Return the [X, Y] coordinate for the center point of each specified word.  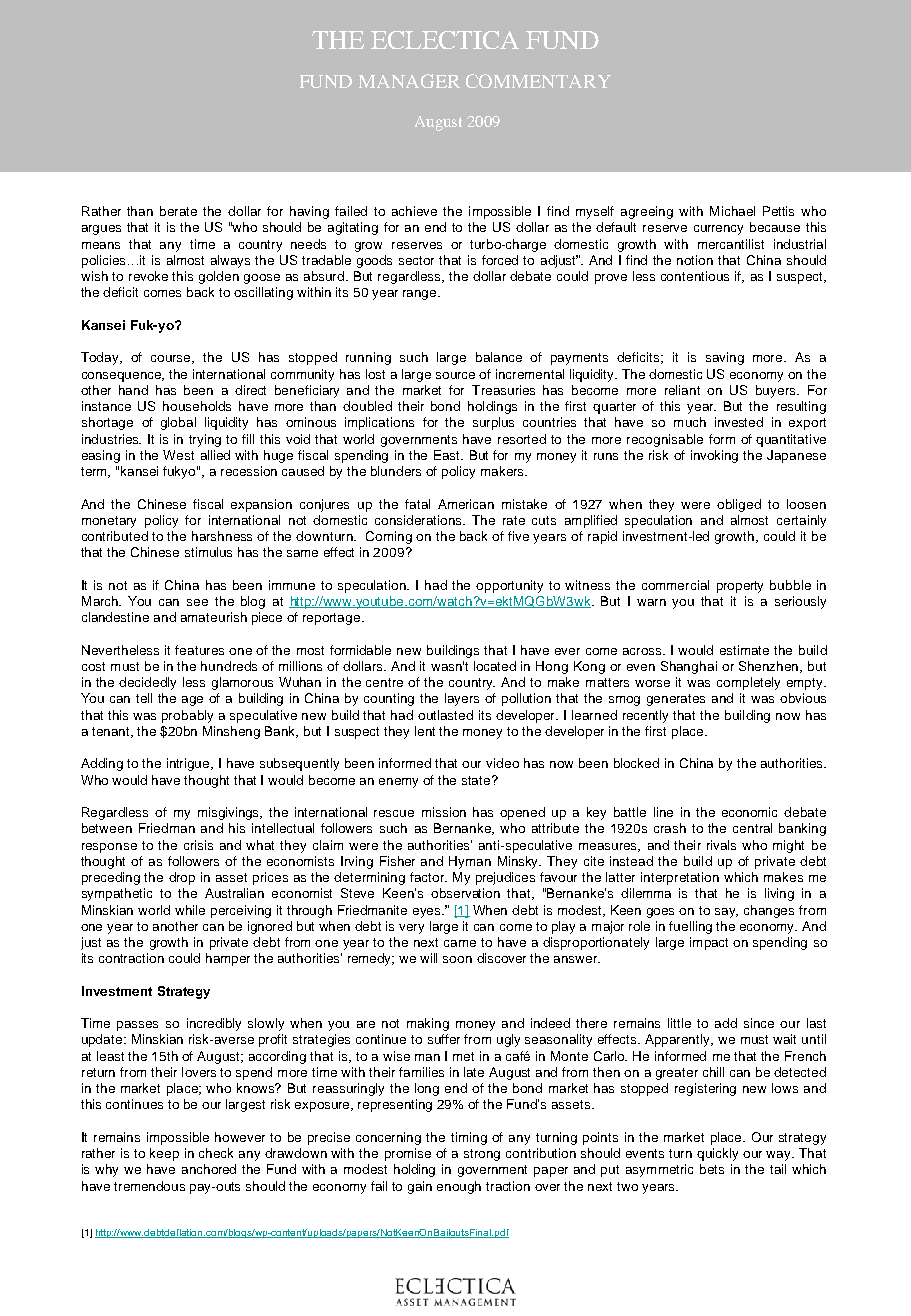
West [178, 455]
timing [469, 1138]
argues [101, 230]
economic [749, 812]
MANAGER [409, 81]
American [466, 504]
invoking [714, 456]
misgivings [230, 813]
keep [164, 1154]
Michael [732, 211]
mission [444, 812]
